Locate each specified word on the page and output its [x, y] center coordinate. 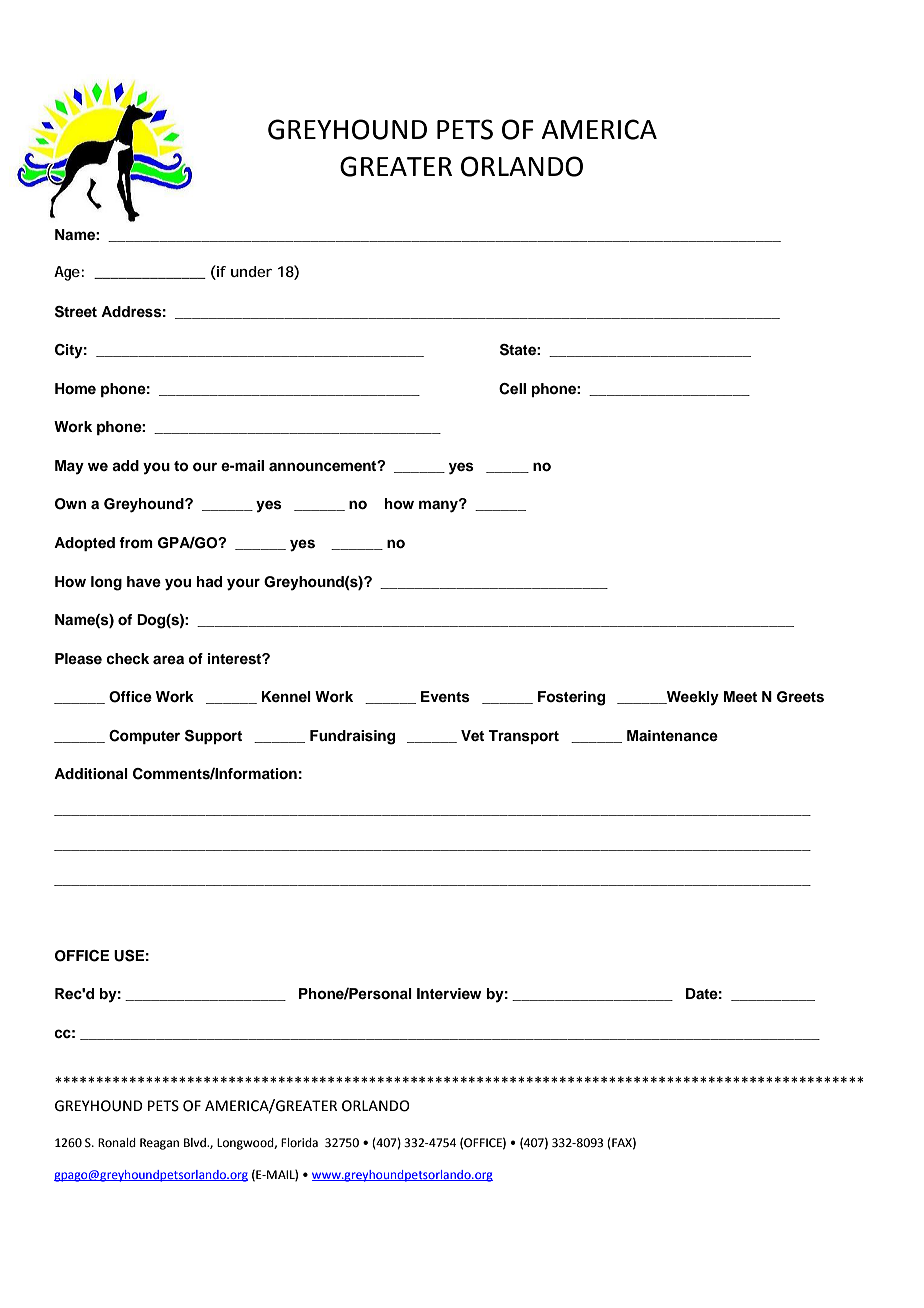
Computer [144, 737]
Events [445, 697]
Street [76, 312]
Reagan [159, 1144]
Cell [512, 389]
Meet [740, 696]
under [251, 271]
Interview [449, 993]
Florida [299, 1143]
